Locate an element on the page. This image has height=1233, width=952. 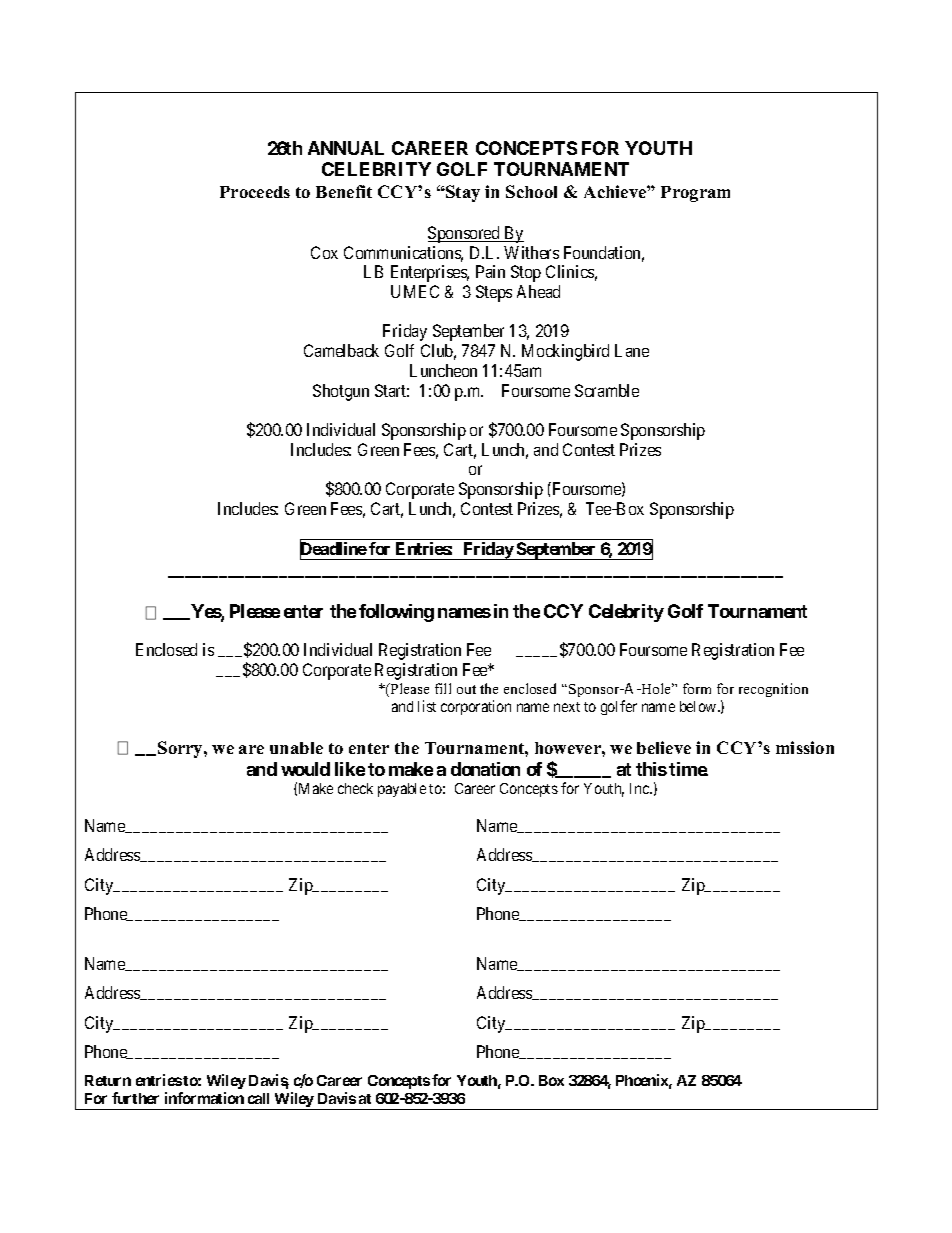
unable is located at coordinates (296, 748).
